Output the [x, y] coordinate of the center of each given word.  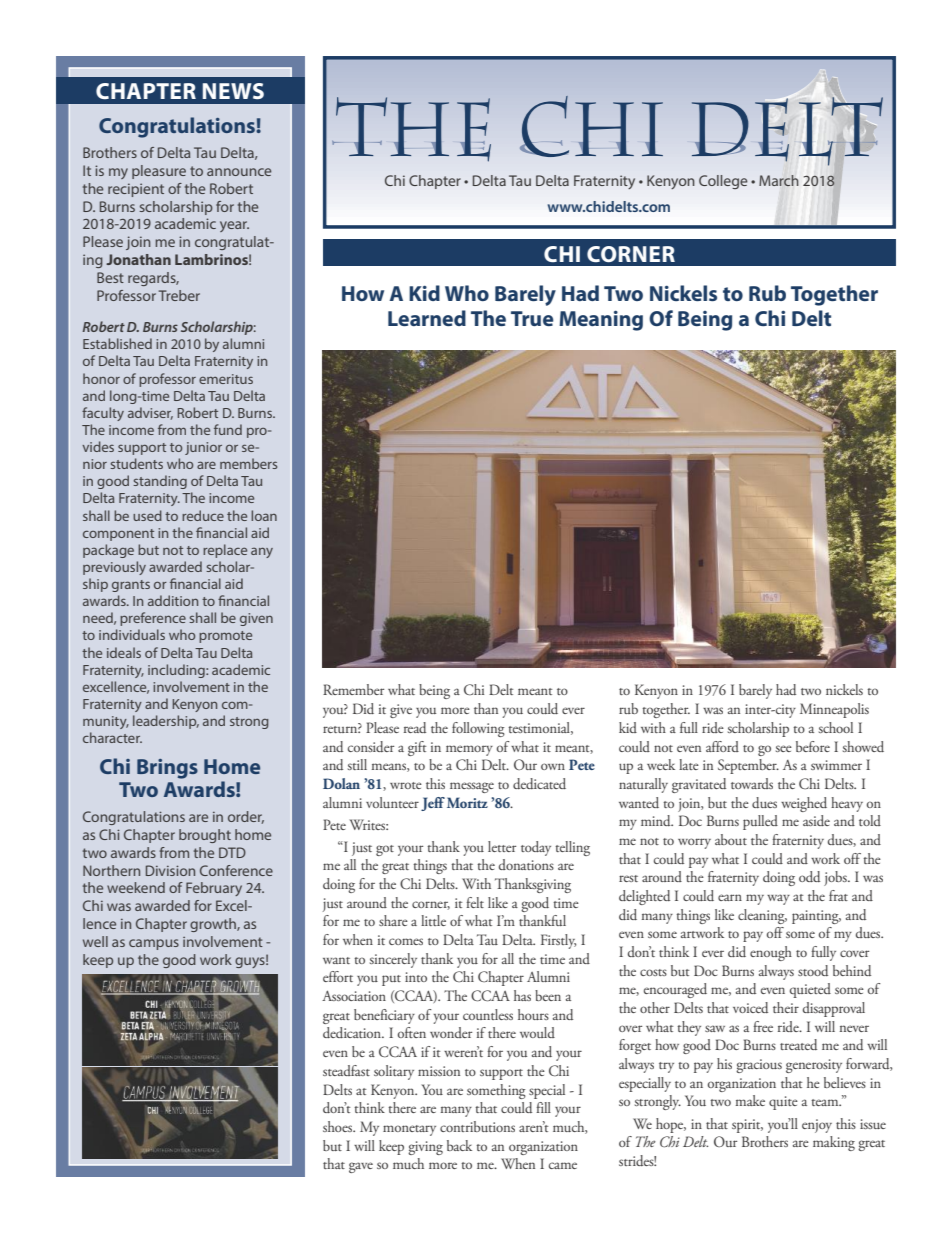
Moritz [467, 802]
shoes [339, 1126]
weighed [804, 804]
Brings [167, 769]
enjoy [817, 1126]
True [532, 318]
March [779, 180]
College [723, 182]
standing [160, 482]
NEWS [233, 91]
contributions [477, 1126]
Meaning [601, 320]
